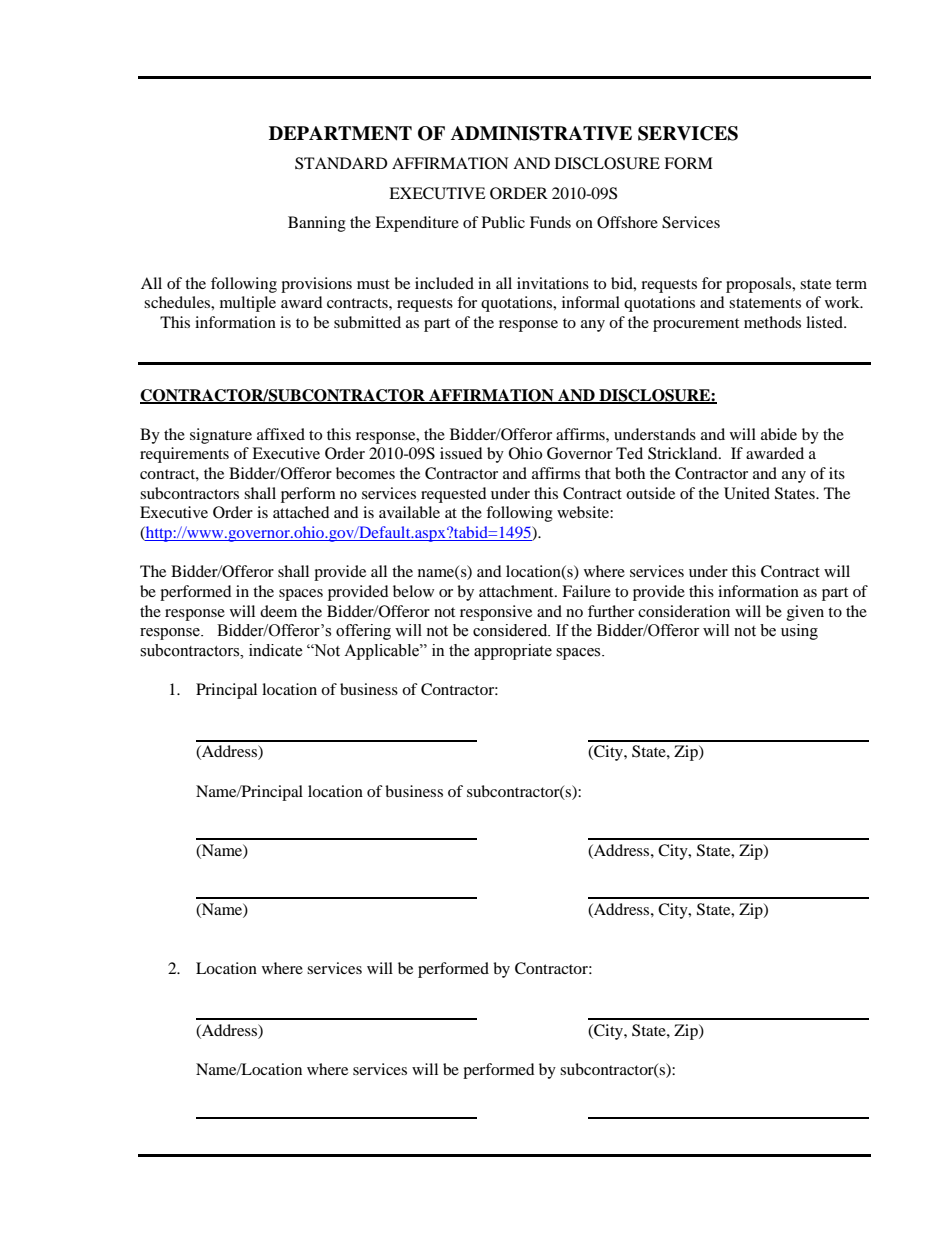 The width and height of the screenshot is (952, 1233). What do you see at coordinates (553, 283) in the screenshot?
I see `invitations` at bounding box center [553, 283].
